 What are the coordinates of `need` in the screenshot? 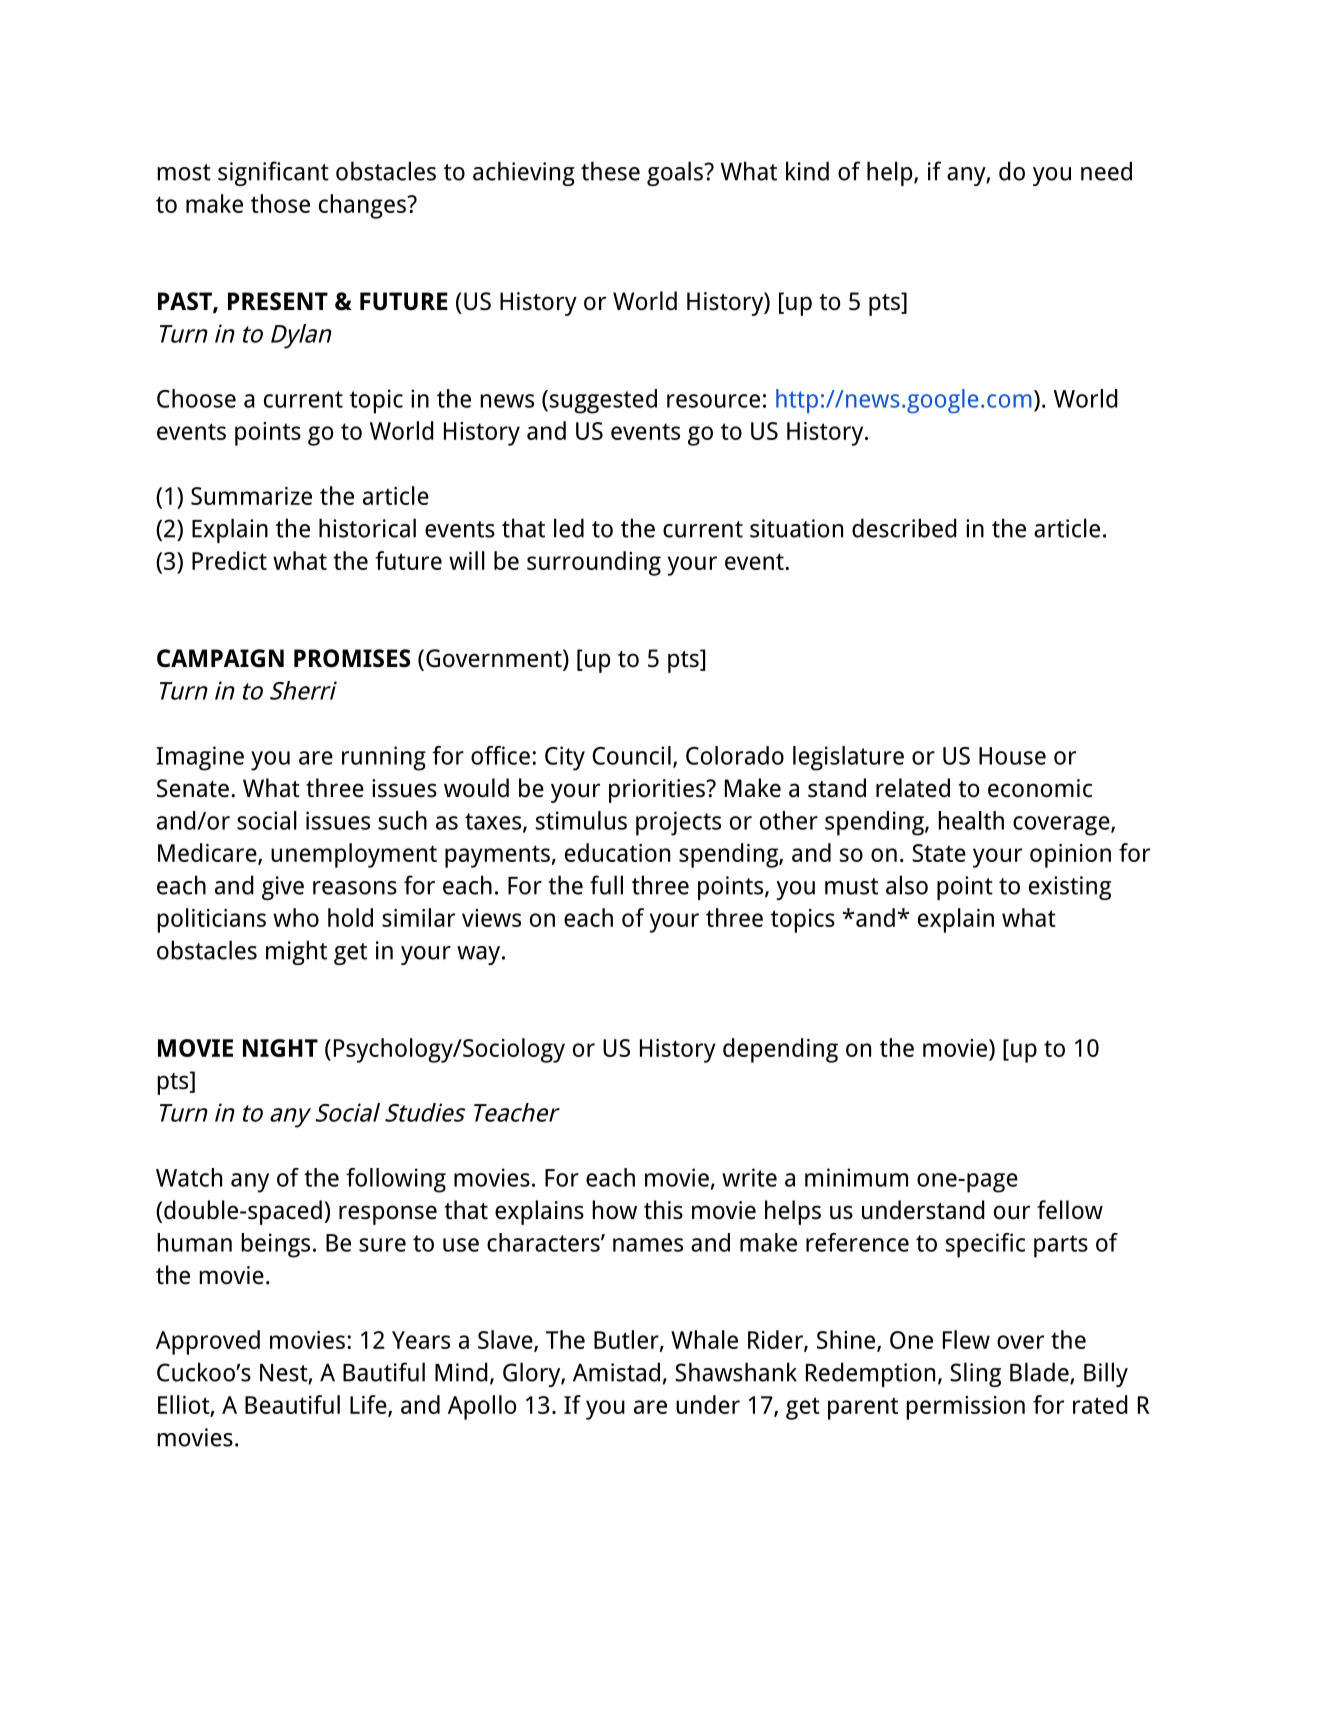 It's located at (1106, 171).
